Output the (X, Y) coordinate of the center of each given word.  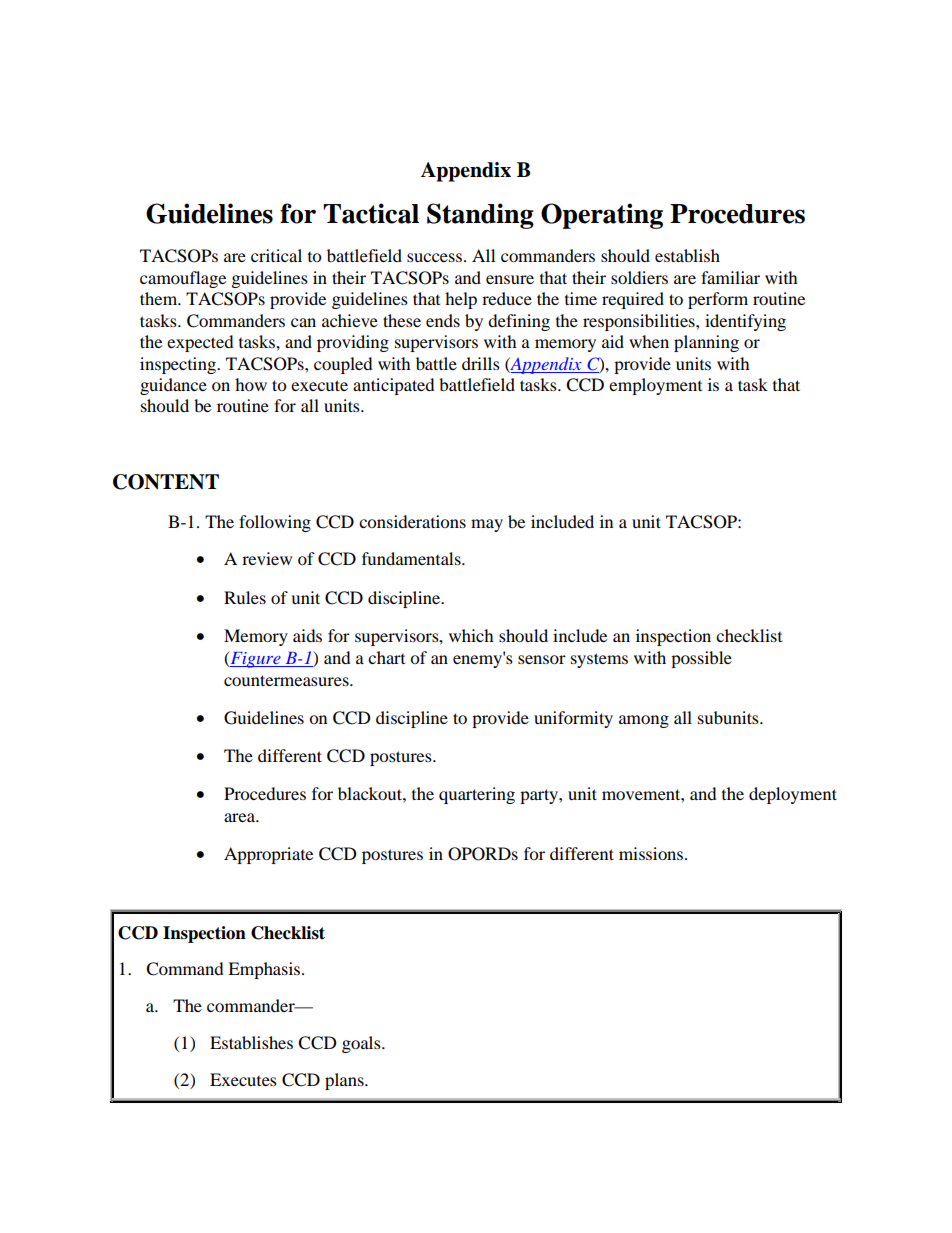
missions (652, 853)
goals (362, 1044)
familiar (730, 277)
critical (276, 255)
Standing (480, 216)
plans (345, 1081)
